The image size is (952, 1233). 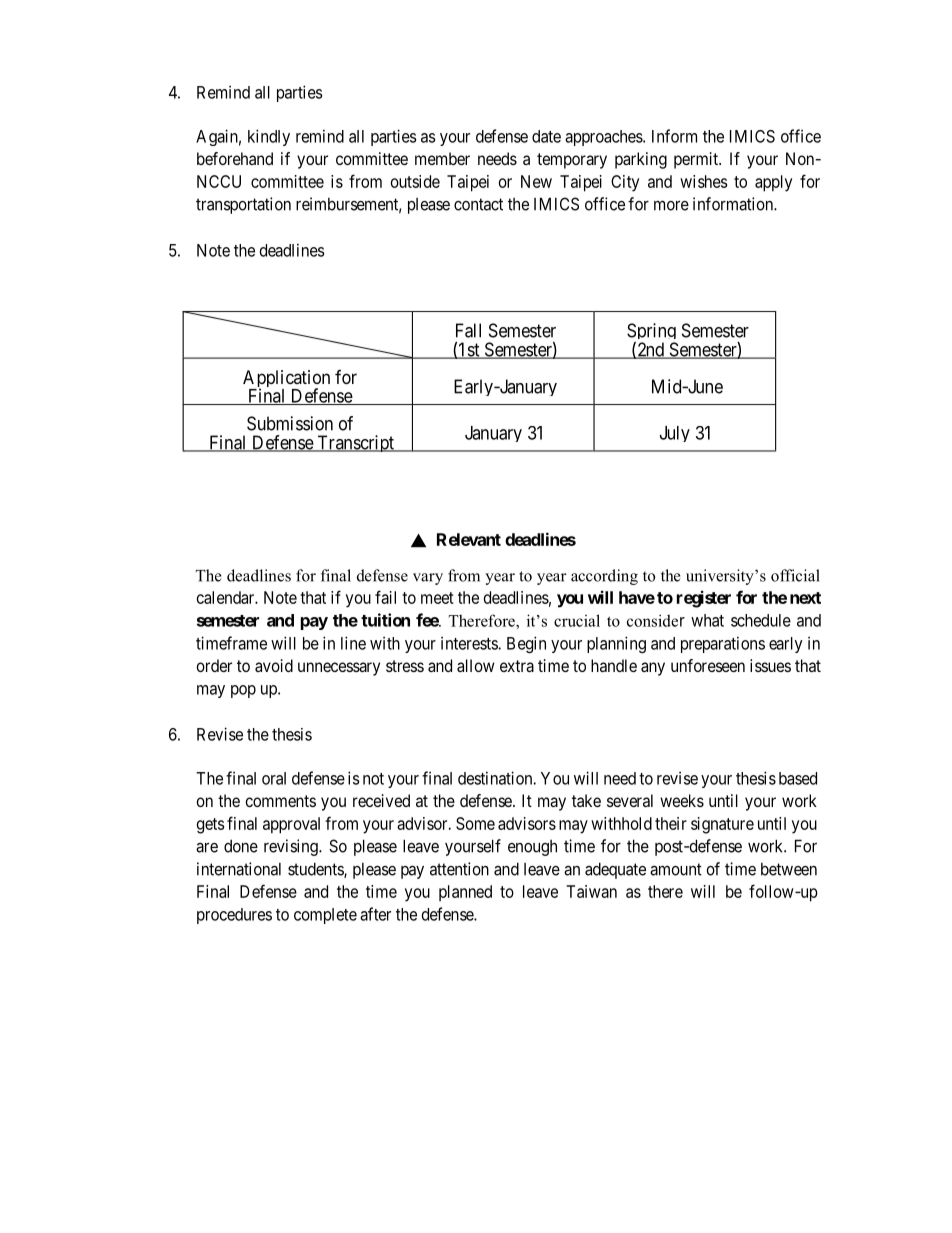 I want to click on Fall, so click(x=468, y=330).
